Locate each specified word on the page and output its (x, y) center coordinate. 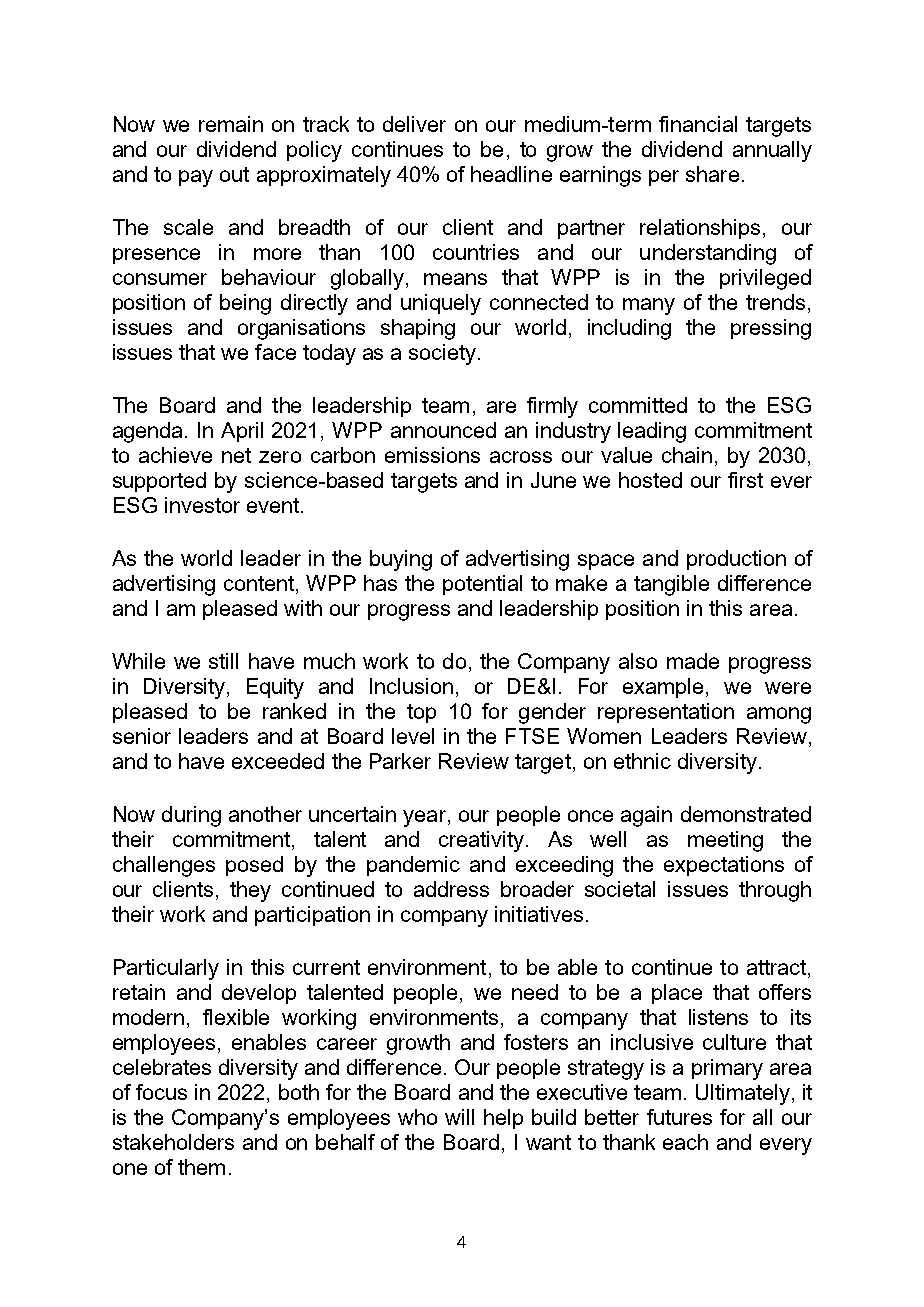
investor (202, 505)
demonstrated (746, 814)
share (712, 174)
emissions (432, 455)
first (745, 480)
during (191, 816)
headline (511, 174)
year (426, 818)
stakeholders (173, 1142)
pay (196, 178)
